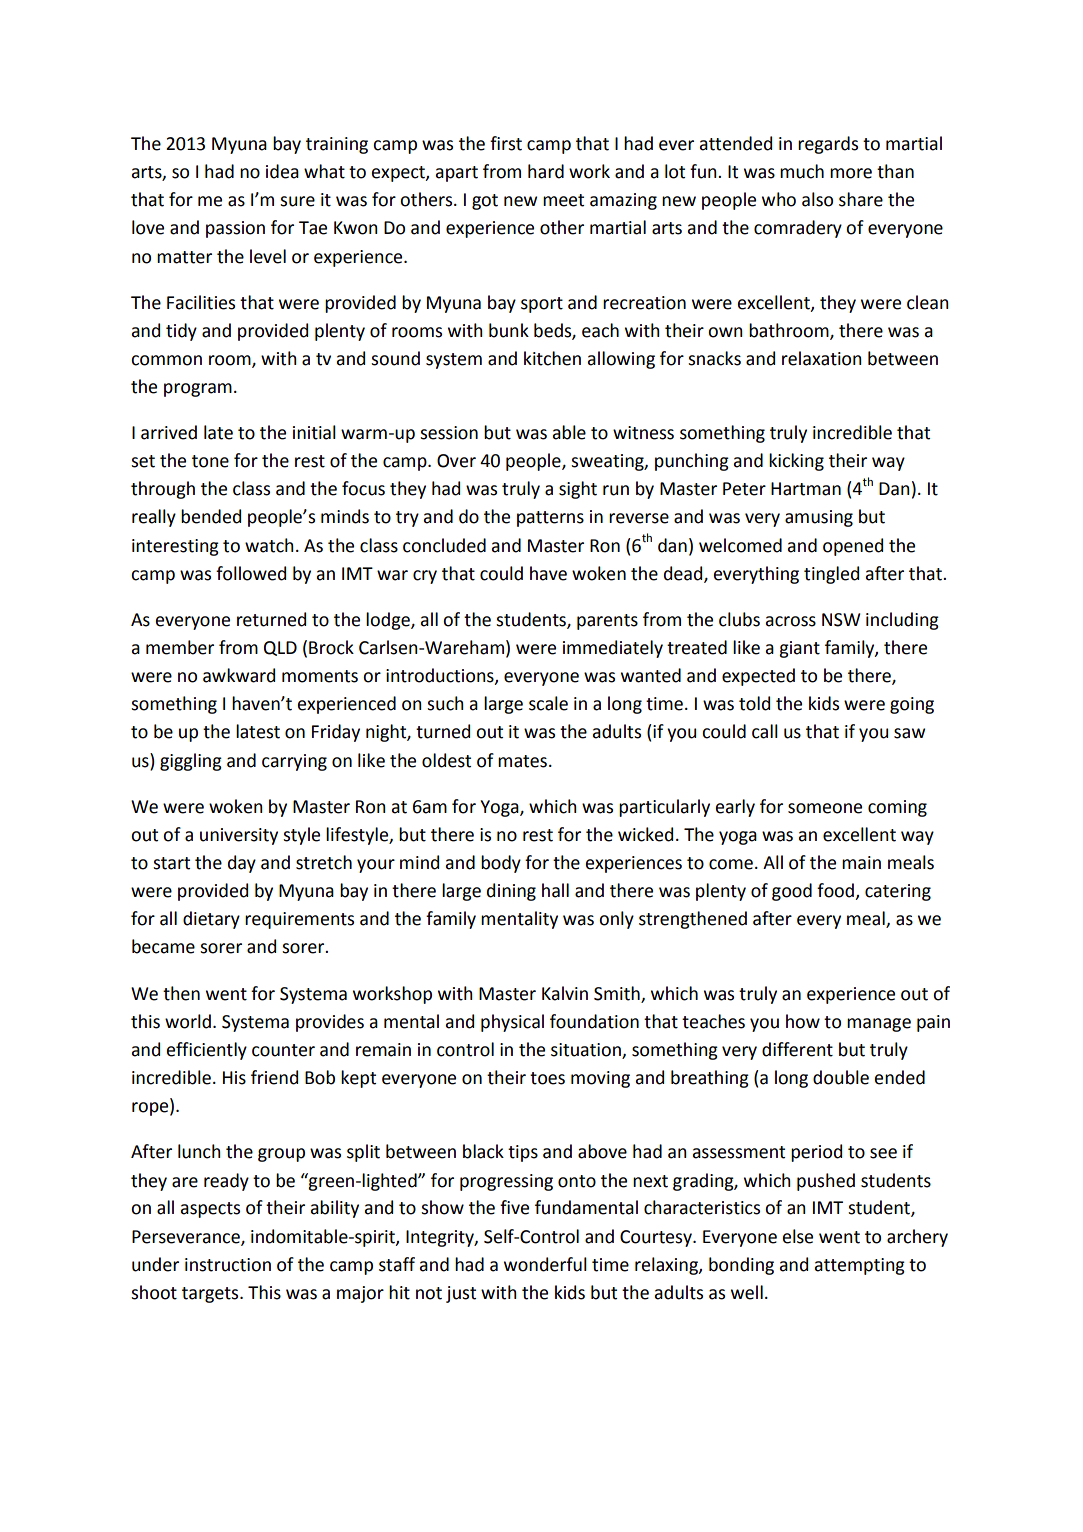  I want to click on world, so click(188, 1021).
